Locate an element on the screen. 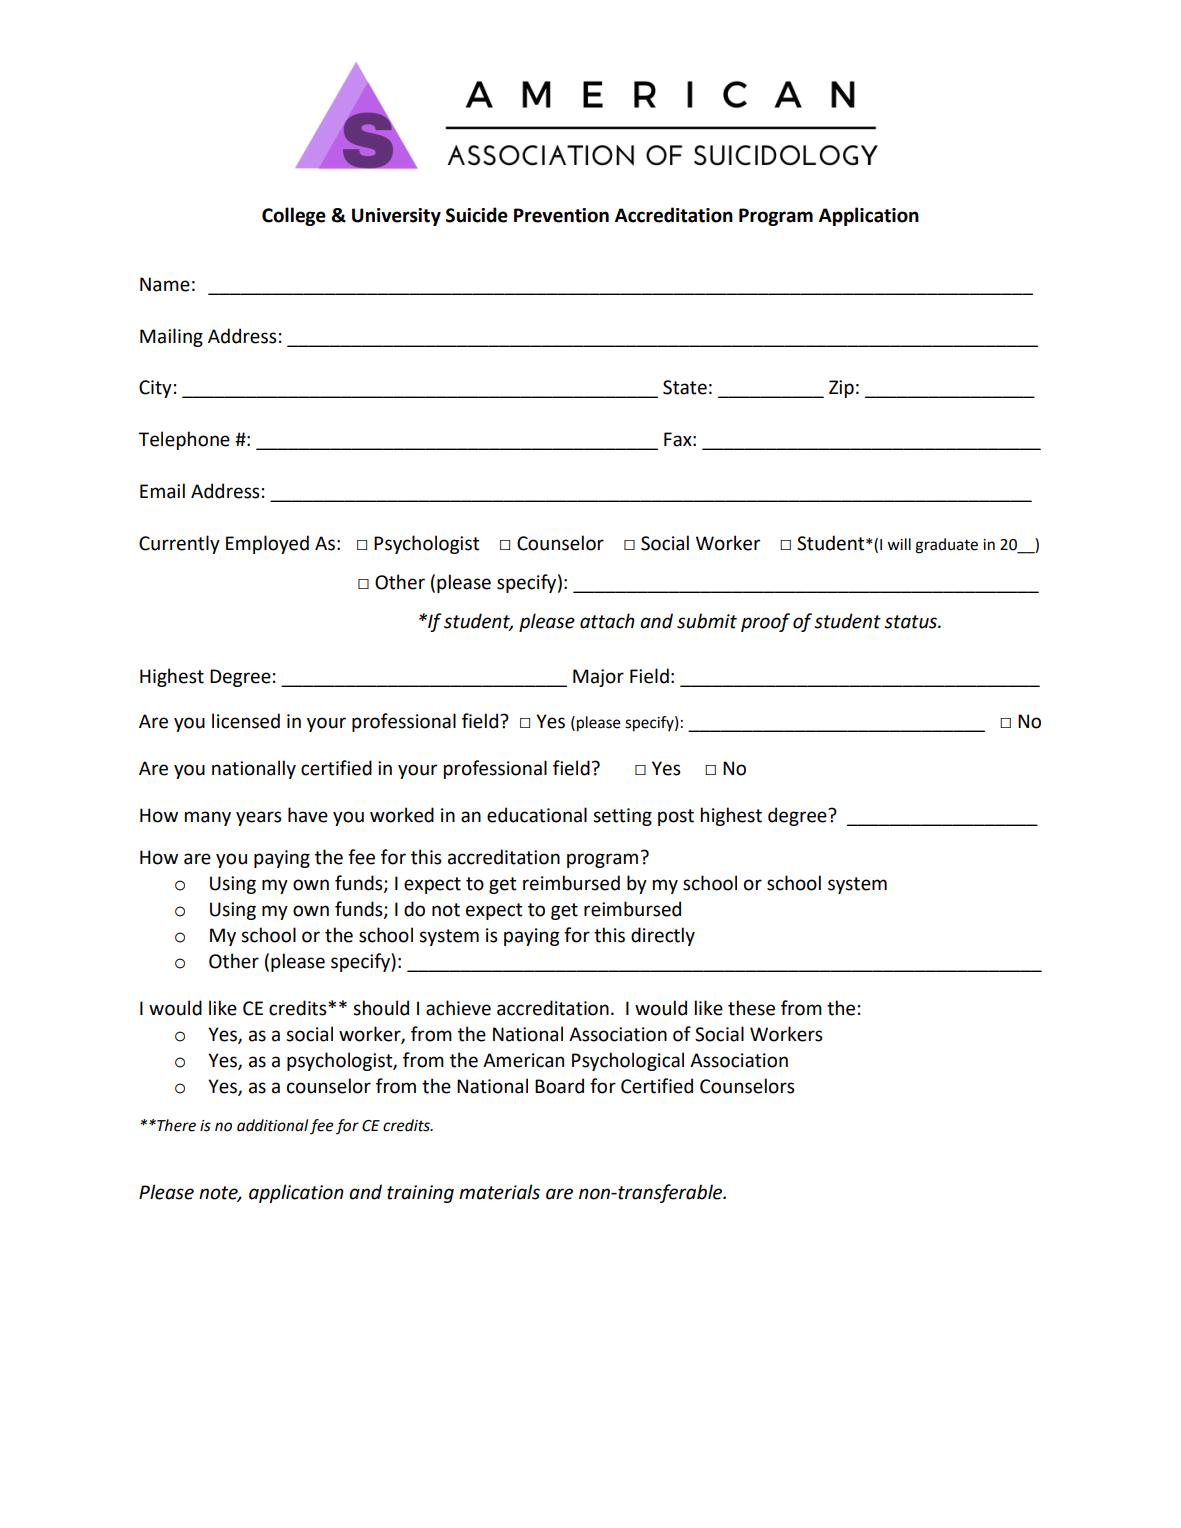 Image resolution: width=1181 pixels, height=1528 pixels. Prevention is located at coordinates (561, 215).
